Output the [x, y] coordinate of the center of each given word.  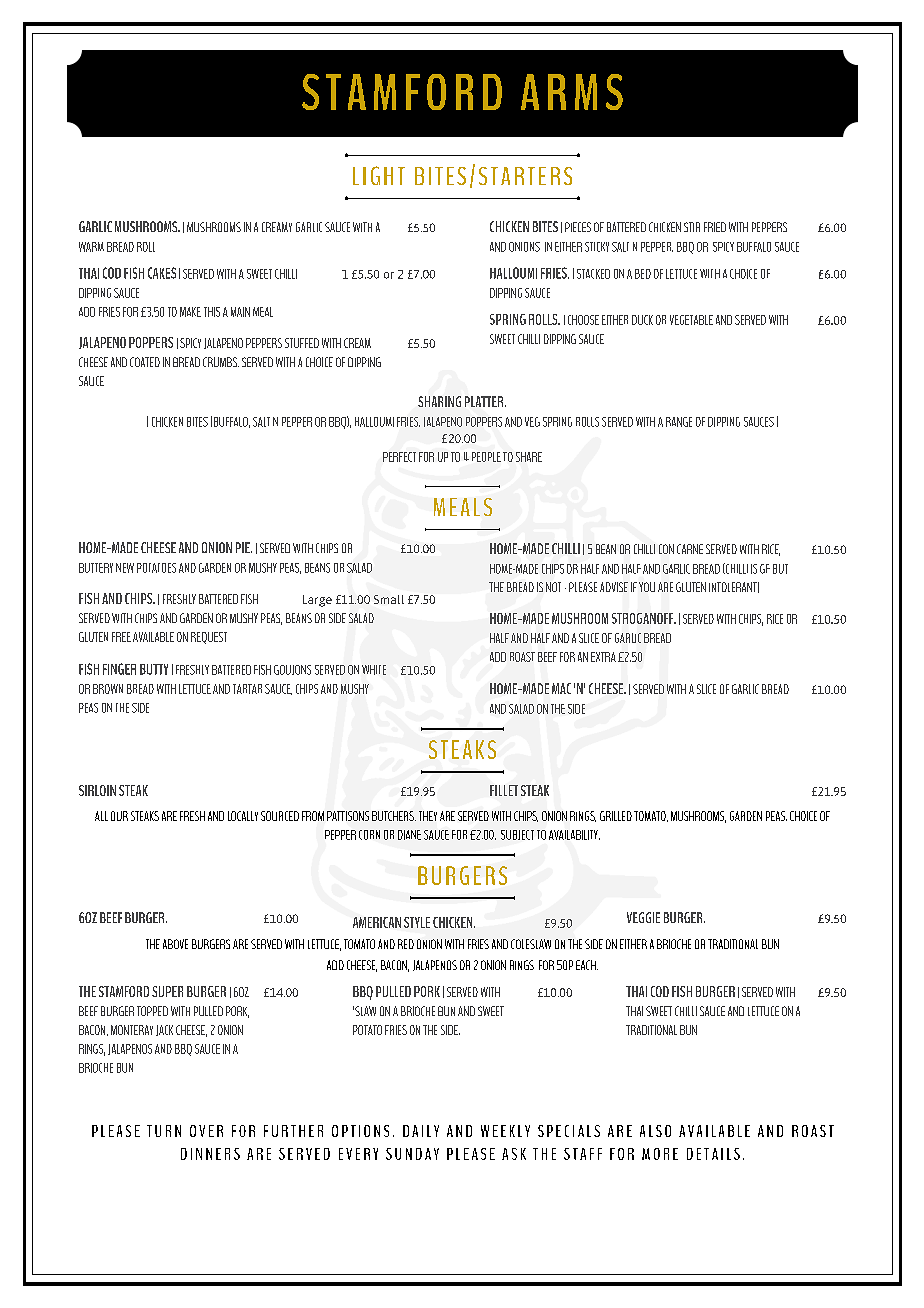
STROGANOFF [644, 618]
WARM [91, 247]
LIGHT [379, 175]
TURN [164, 1131]
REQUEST [209, 638]
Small [389, 599]
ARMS [572, 92]
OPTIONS [360, 1131]
